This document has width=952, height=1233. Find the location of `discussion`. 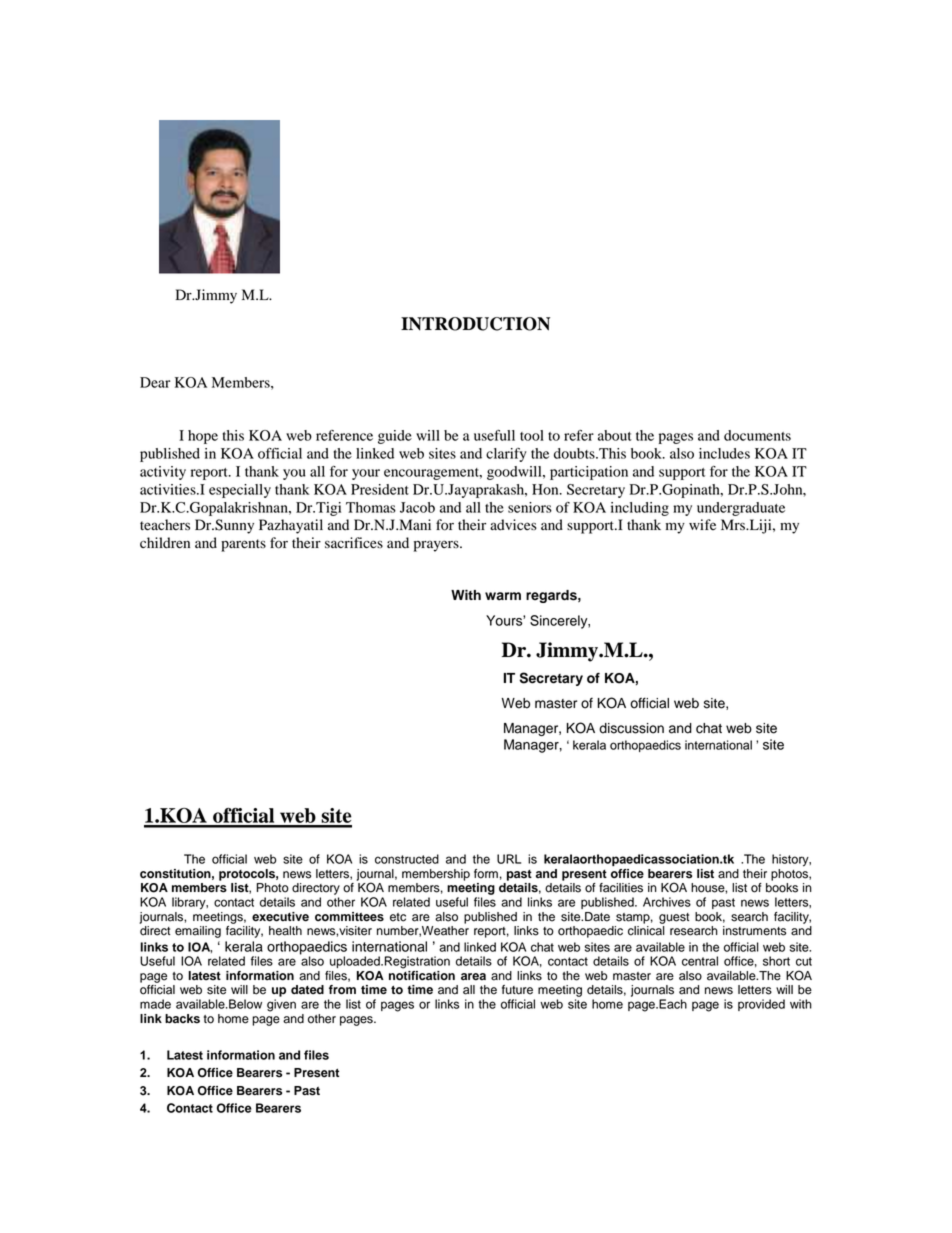

discussion is located at coordinates (631, 728).
